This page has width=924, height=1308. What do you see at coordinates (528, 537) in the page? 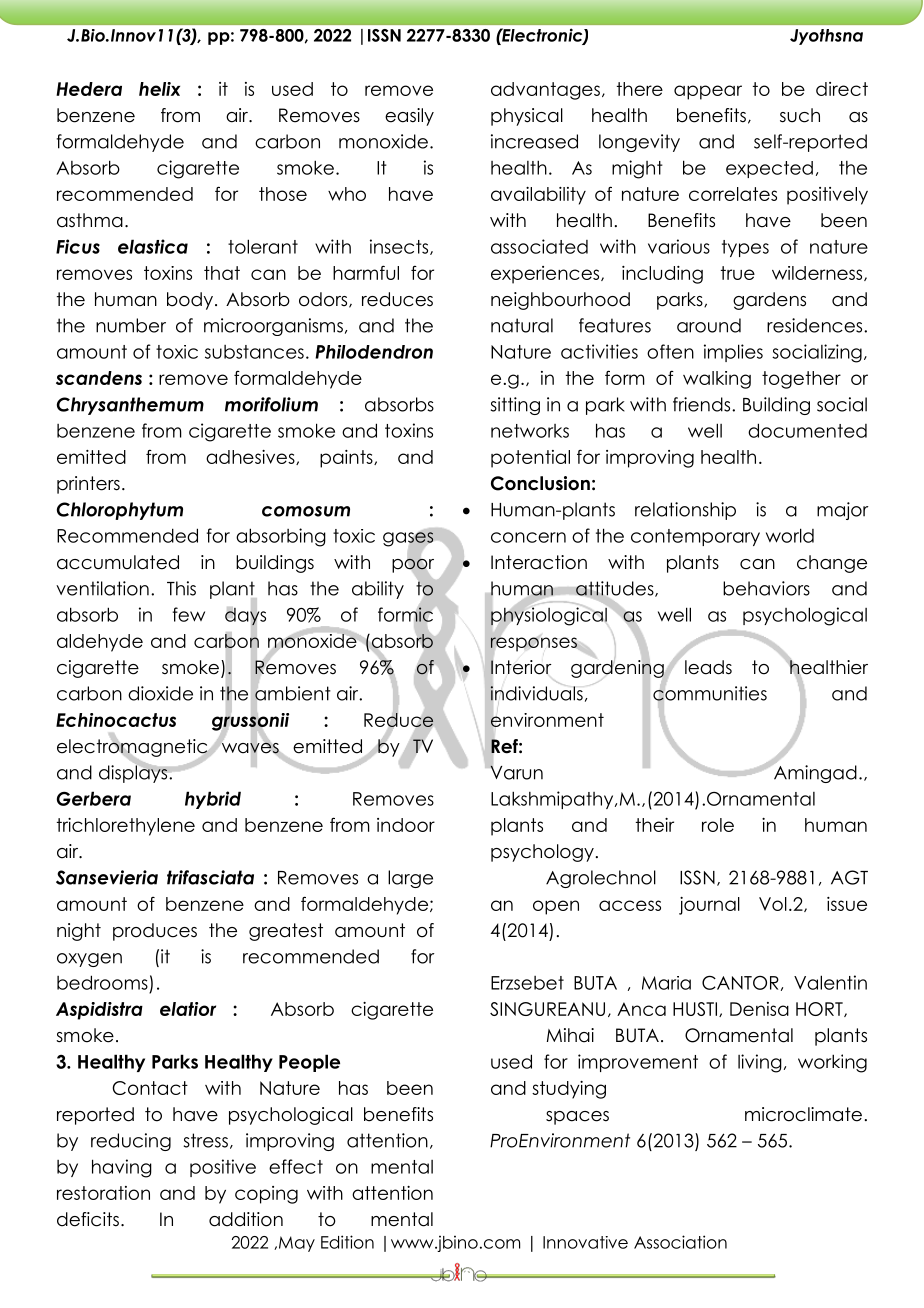
I see `concern` at bounding box center [528, 537].
